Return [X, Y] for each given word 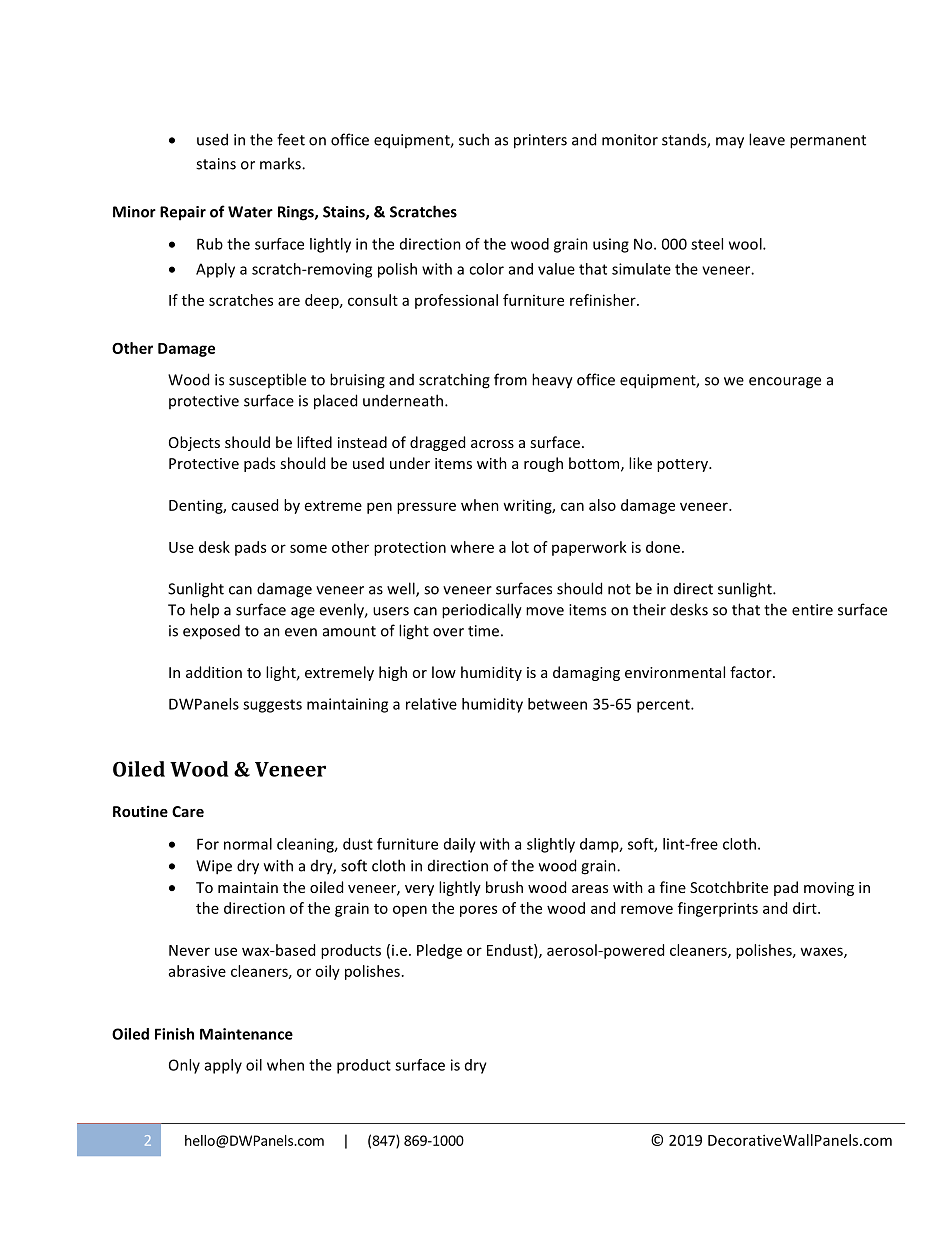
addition [214, 672]
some [308, 548]
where [472, 547]
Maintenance [246, 1034]
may [730, 143]
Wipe [214, 867]
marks [281, 163]
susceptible [267, 380]
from [510, 379]
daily [460, 845]
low [444, 672]
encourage [785, 383]
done [663, 547]
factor [752, 672]
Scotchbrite [729, 887]
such [474, 139]
